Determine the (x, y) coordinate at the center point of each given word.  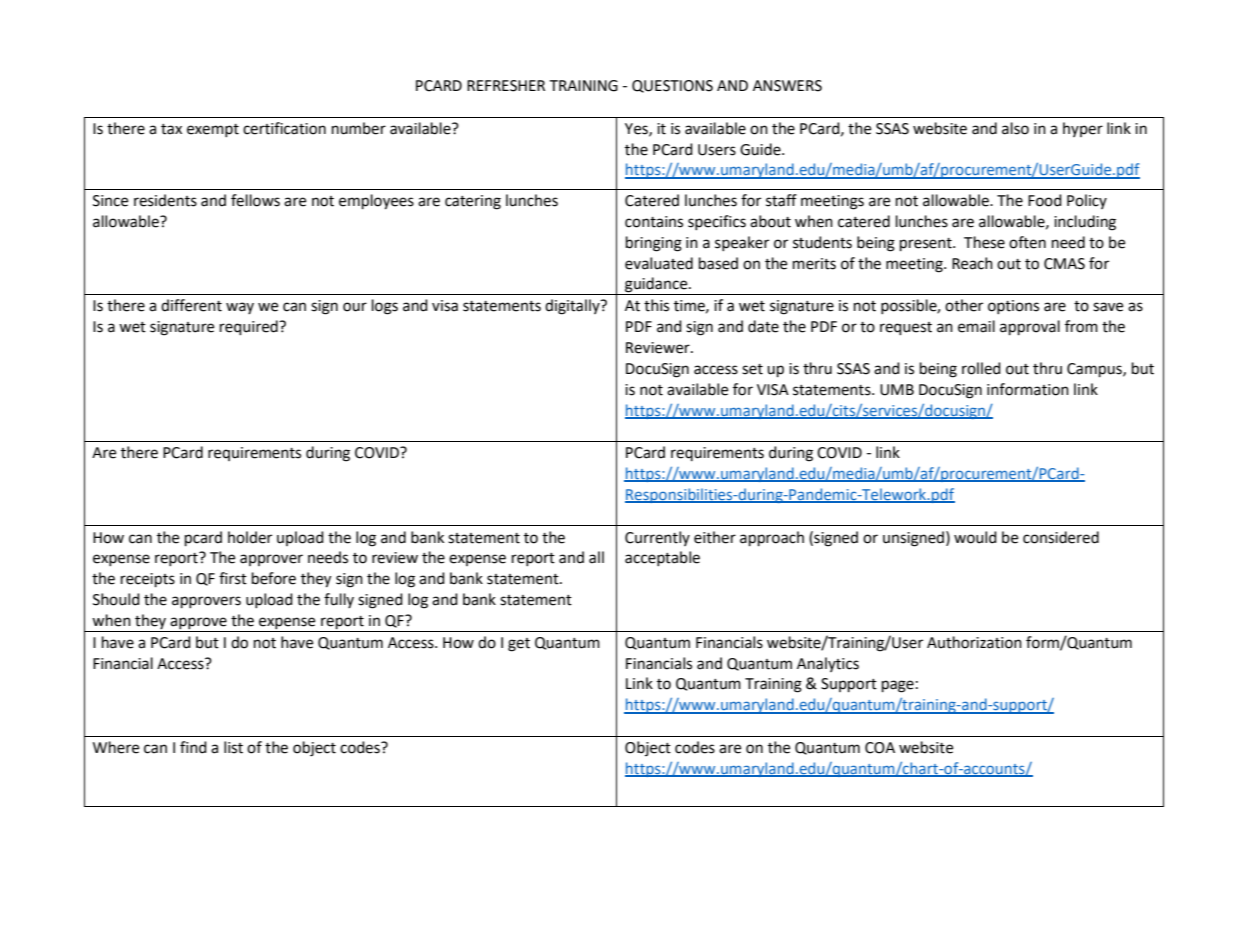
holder (250, 537)
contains (654, 222)
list (233, 747)
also (1015, 128)
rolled (981, 368)
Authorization (974, 642)
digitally (573, 307)
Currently (657, 538)
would (975, 537)
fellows (255, 200)
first (233, 578)
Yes (637, 129)
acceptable (662, 558)
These (984, 242)
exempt (213, 130)
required (250, 327)
